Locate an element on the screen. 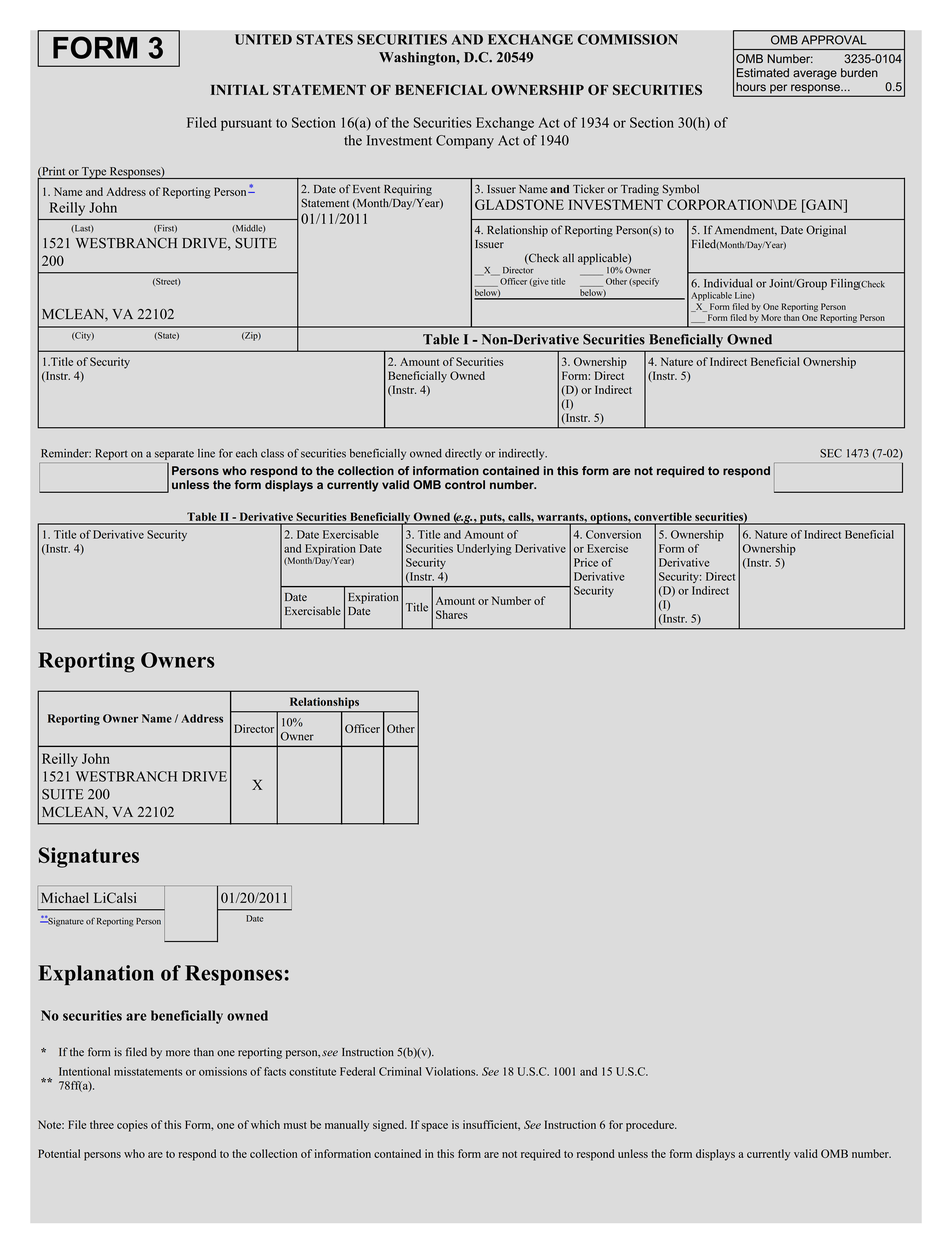  procedure is located at coordinates (651, 1126).
